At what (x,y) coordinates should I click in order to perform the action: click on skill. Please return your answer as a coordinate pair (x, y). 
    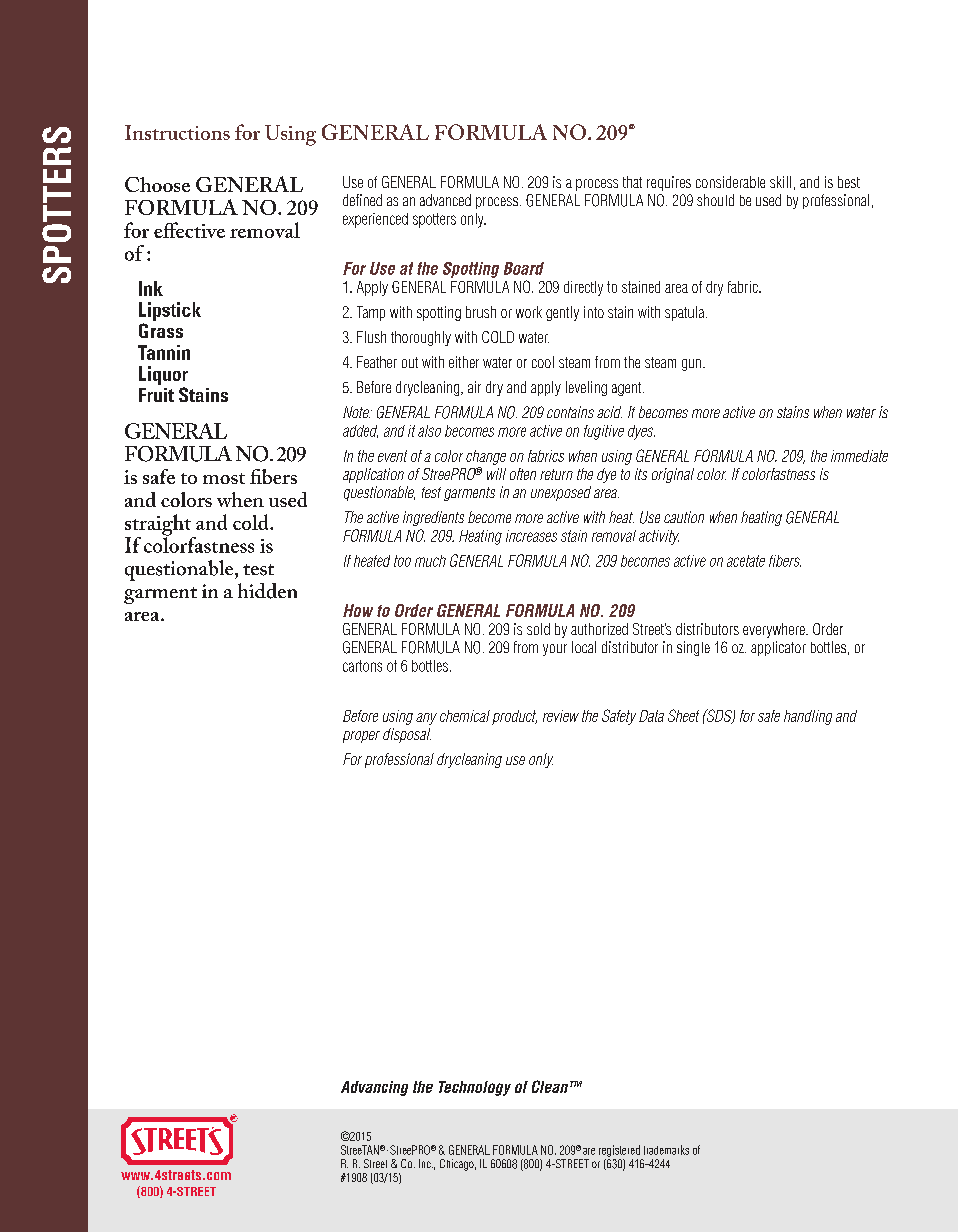
    Looking at the image, I should click on (780, 182).
